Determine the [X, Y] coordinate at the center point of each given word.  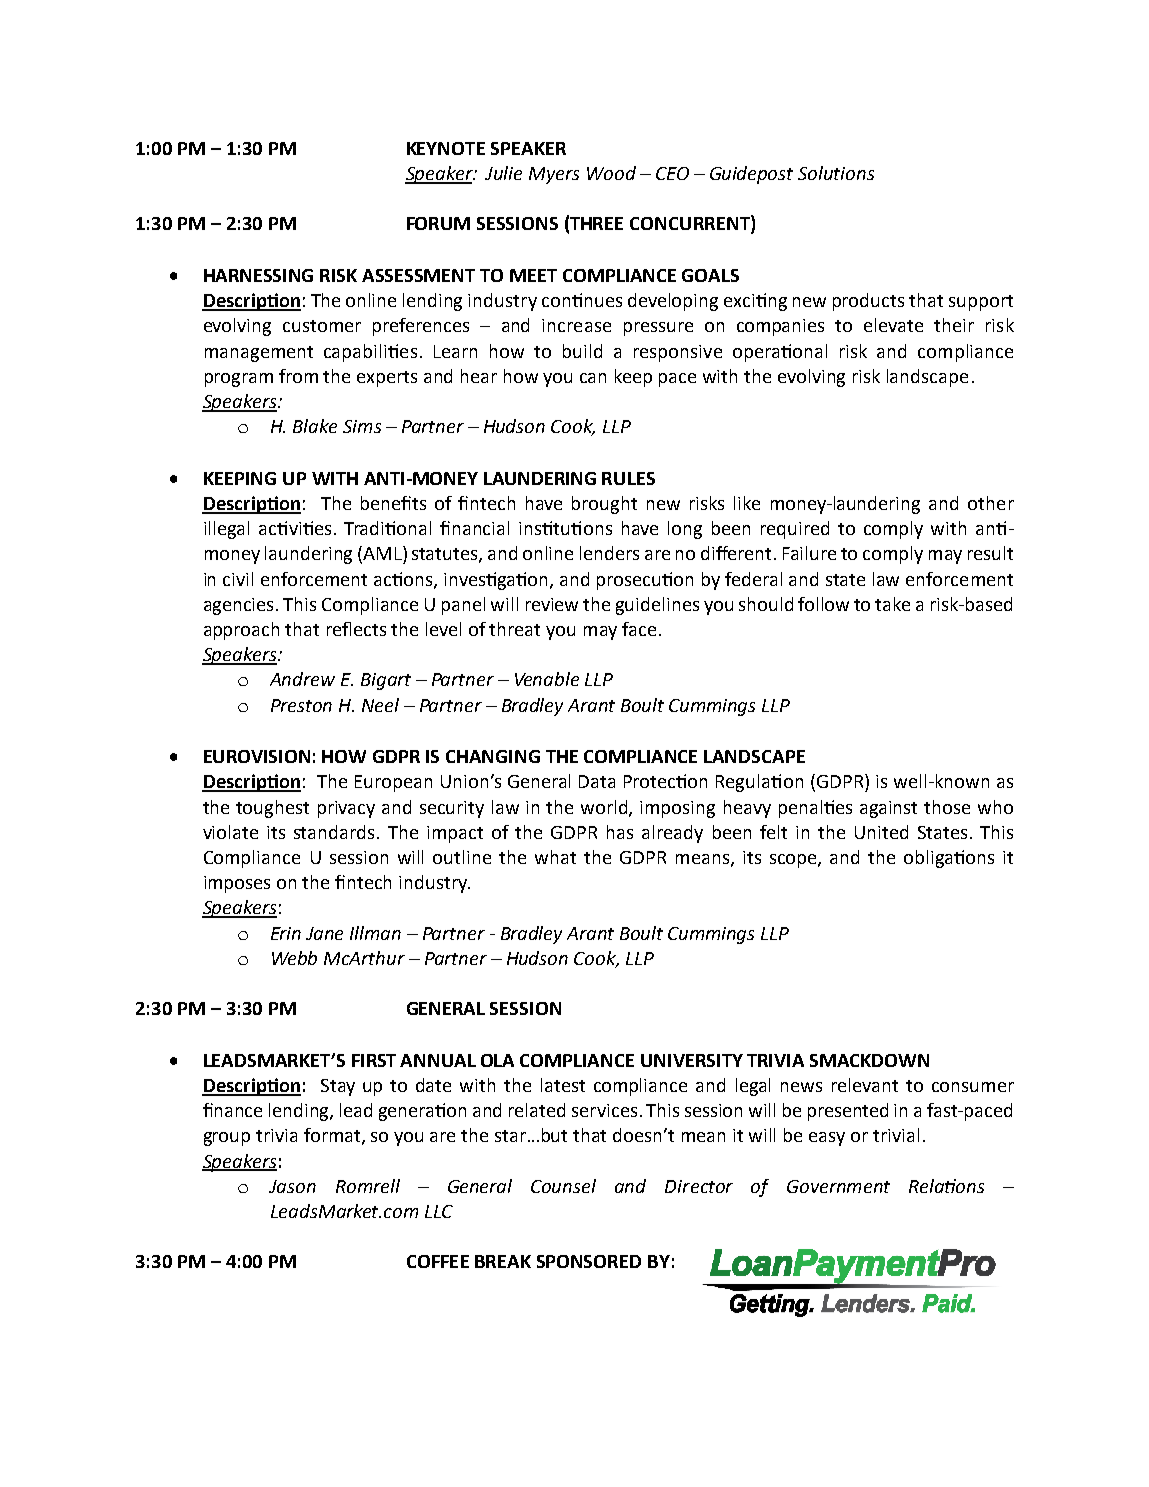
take [892, 604]
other [991, 503]
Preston [301, 705]
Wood [611, 173]
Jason [292, 1186]
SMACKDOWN [869, 1060]
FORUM [438, 223]
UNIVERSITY [692, 1060]
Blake [315, 426]
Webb [294, 958]
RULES [628, 478]
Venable [547, 679]
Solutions [836, 173]
